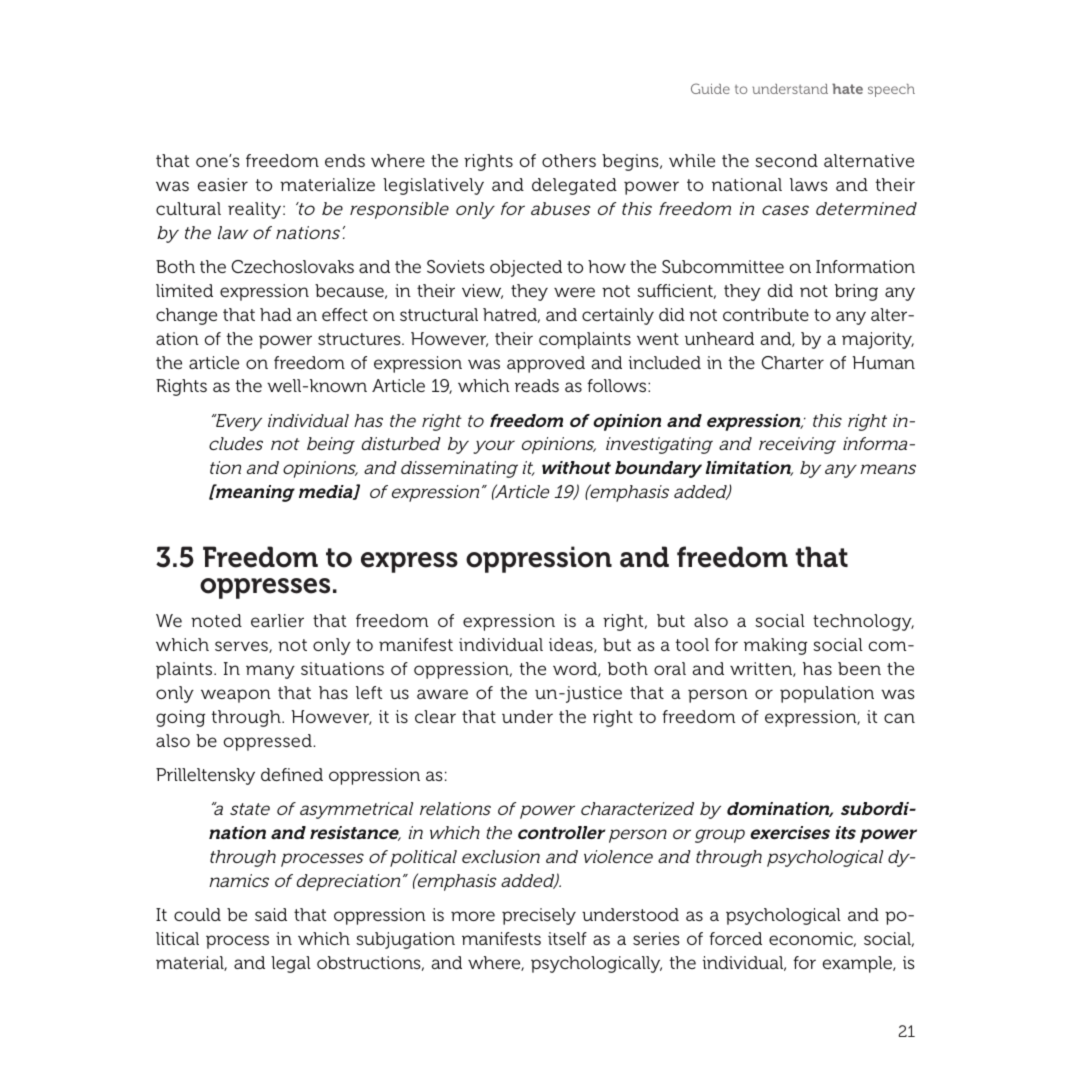 The image size is (1092, 1092). What do you see at coordinates (569, 160) in the document?
I see `others` at bounding box center [569, 160].
